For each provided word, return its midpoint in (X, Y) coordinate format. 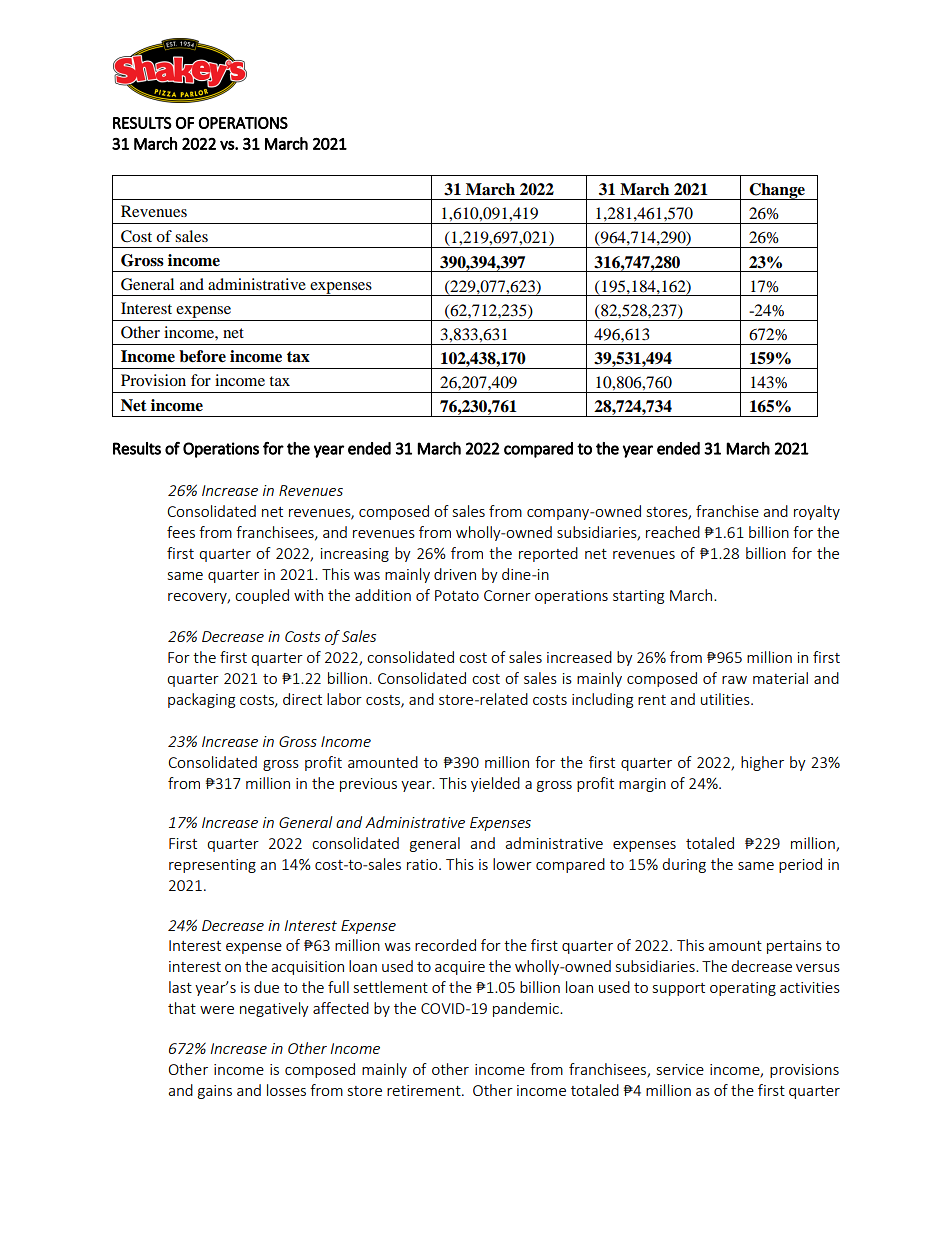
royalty (817, 512)
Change (777, 191)
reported (548, 554)
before (202, 356)
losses (286, 1090)
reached (673, 532)
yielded (495, 784)
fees (181, 532)
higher (762, 763)
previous (368, 785)
